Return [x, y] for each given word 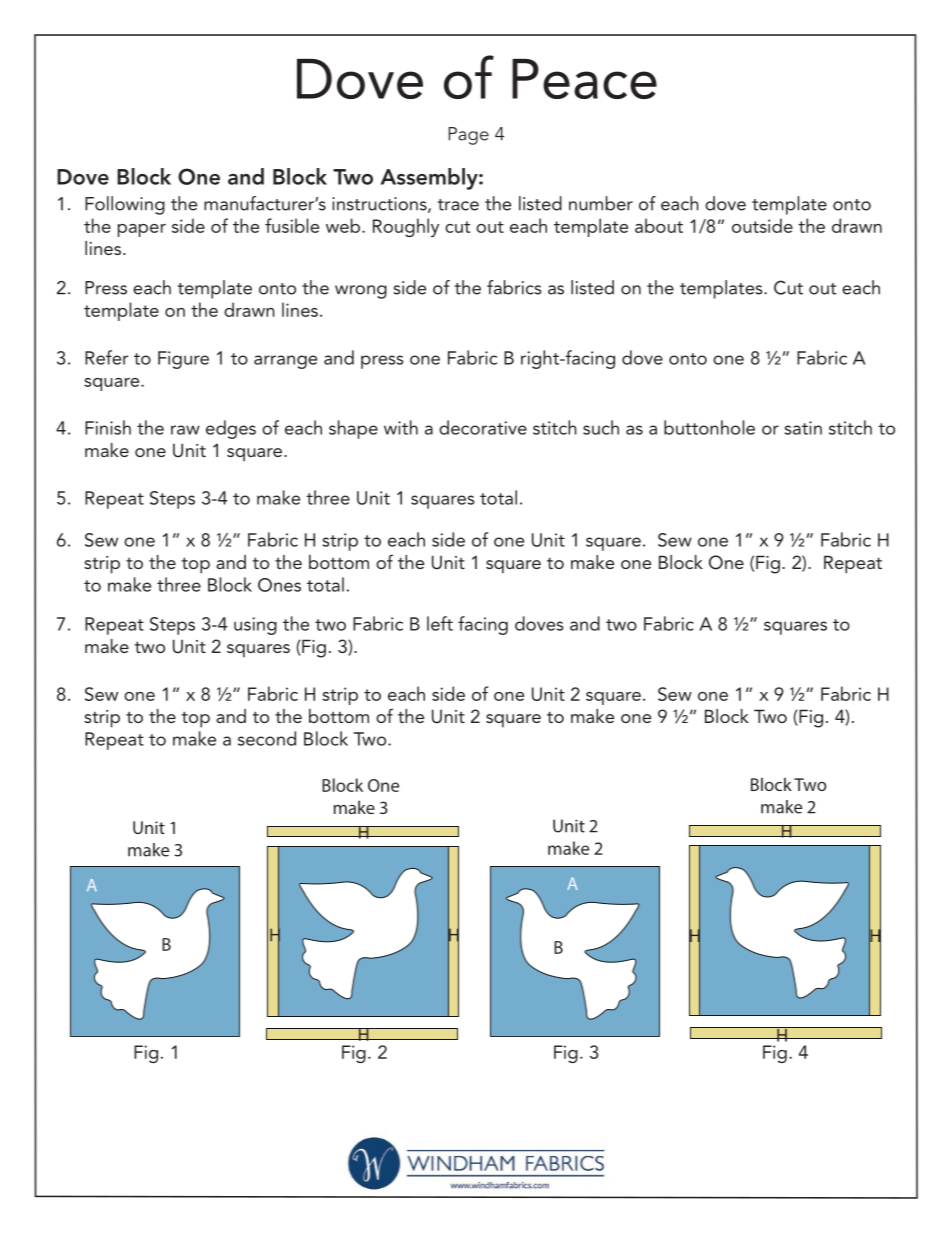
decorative [483, 427]
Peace [584, 79]
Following [125, 205]
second [267, 738]
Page [469, 136]
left [440, 623]
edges [231, 429]
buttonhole [709, 427]
